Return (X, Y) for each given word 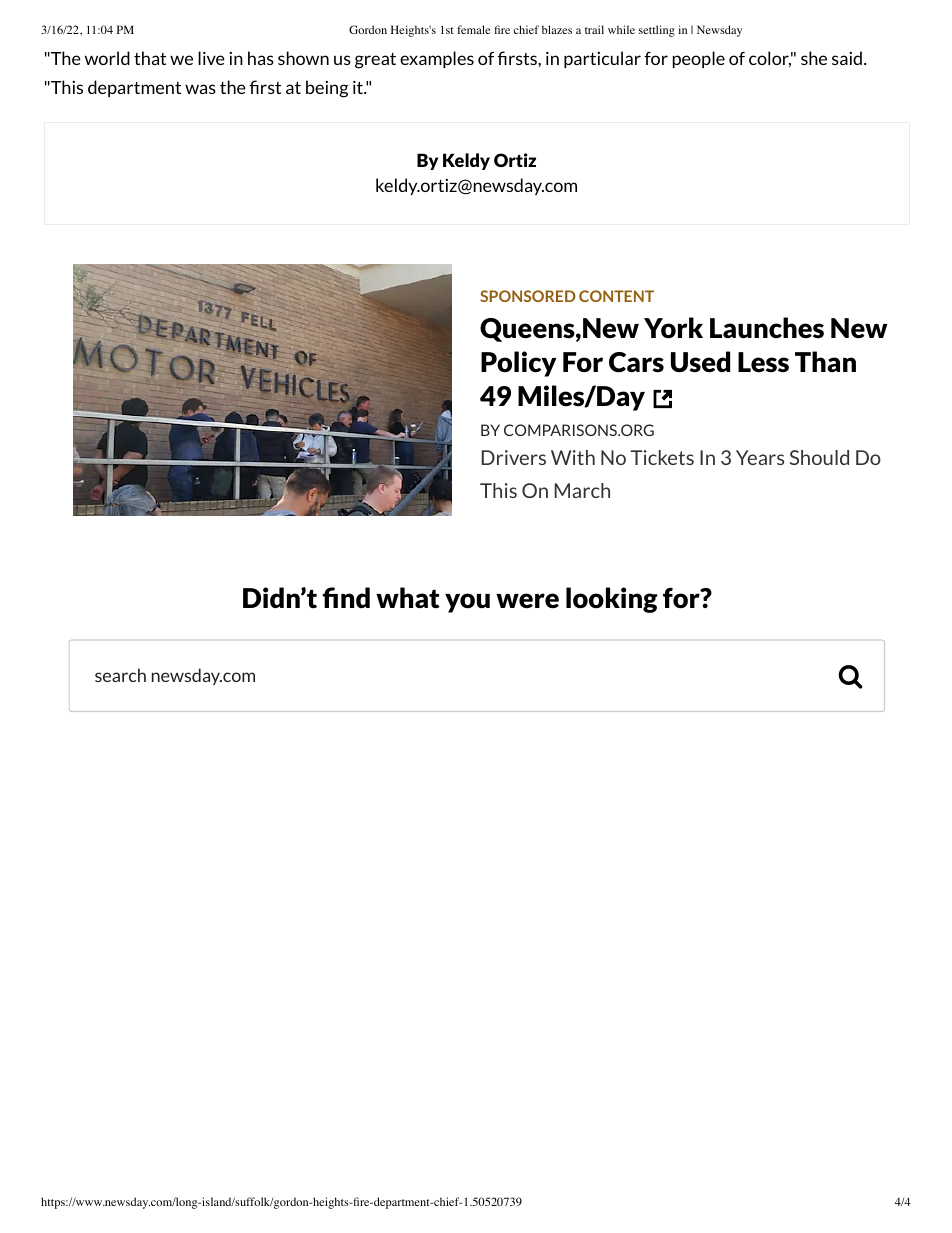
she (814, 58)
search (120, 675)
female (474, 29)
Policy (518, 364)
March (582, 490)
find (346, 597)
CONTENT (616, 296)
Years (760, 457)
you (467, 603)
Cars (636, 362)
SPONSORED (528, 296)
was (200, 89)
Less (763, 362)
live (211, 58)
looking (612, 600)
